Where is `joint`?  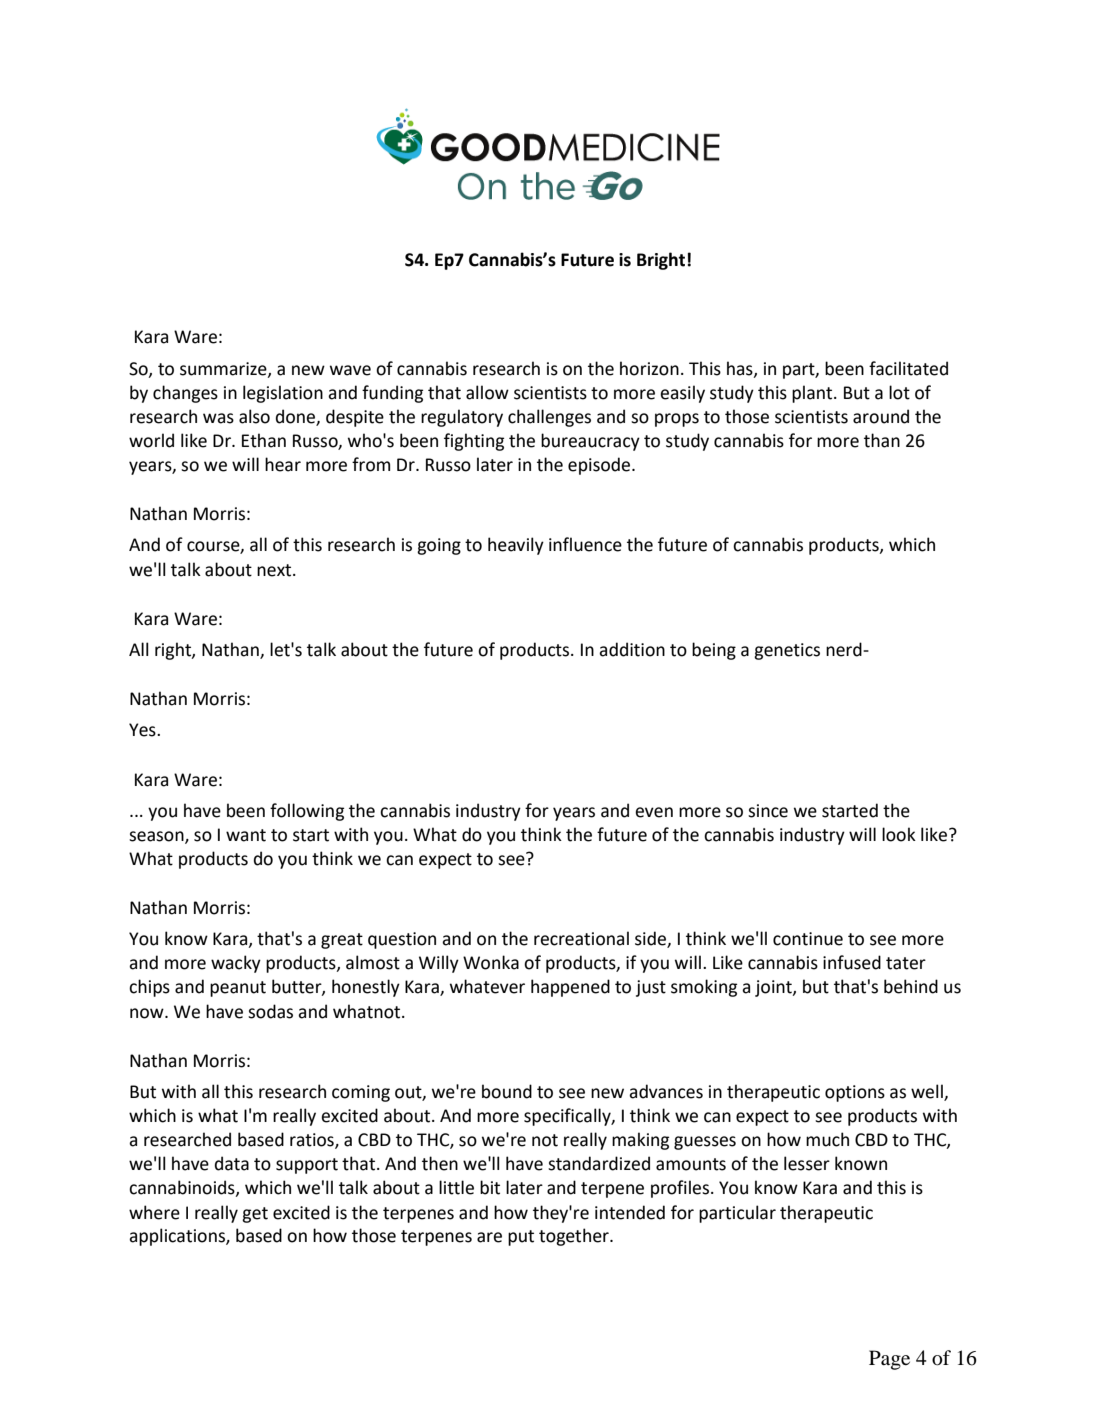
joint is located at coordinates (774, 988).
